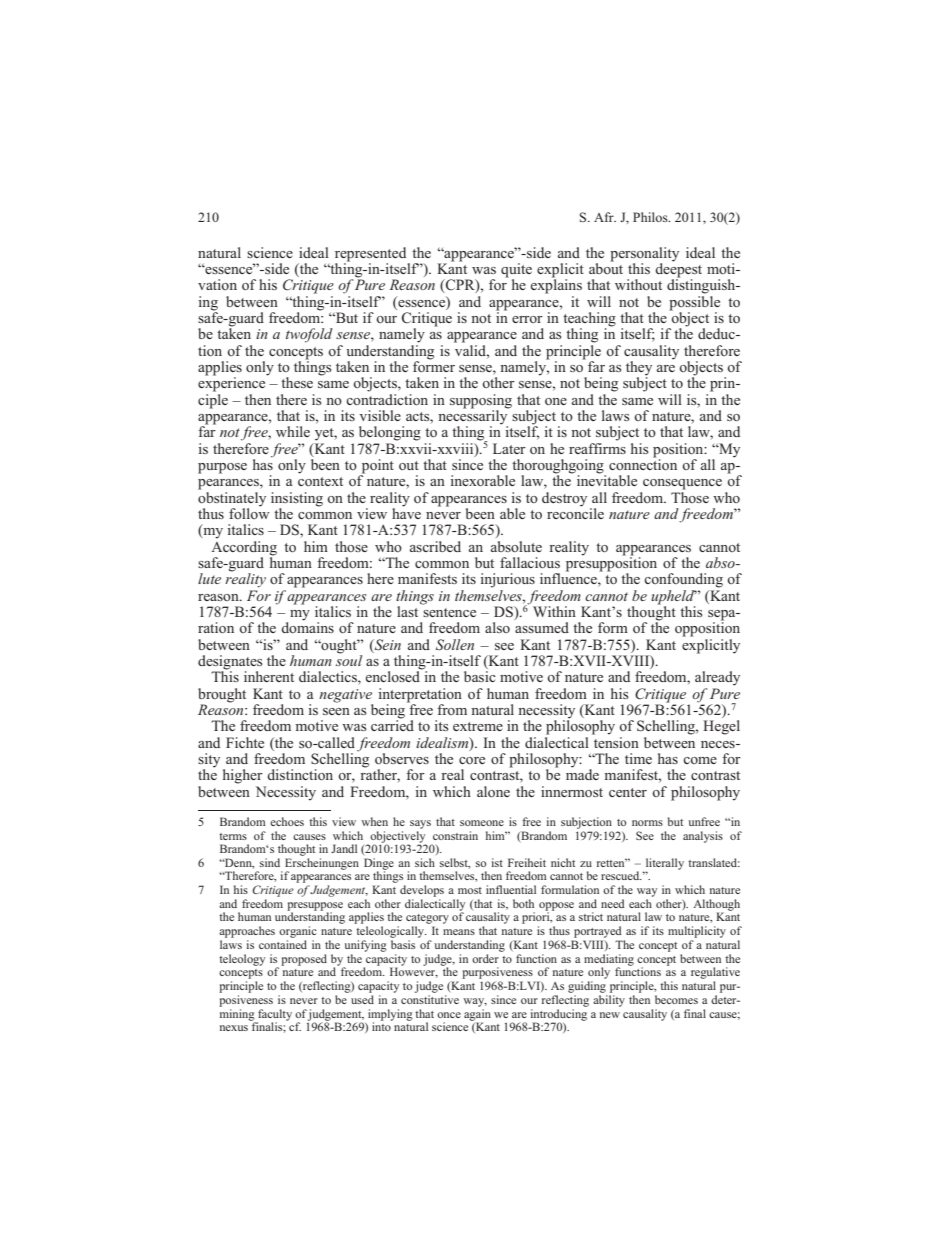  Describe the element at coordinates (293, 431) in the screenshot. I see `while` at that location.
